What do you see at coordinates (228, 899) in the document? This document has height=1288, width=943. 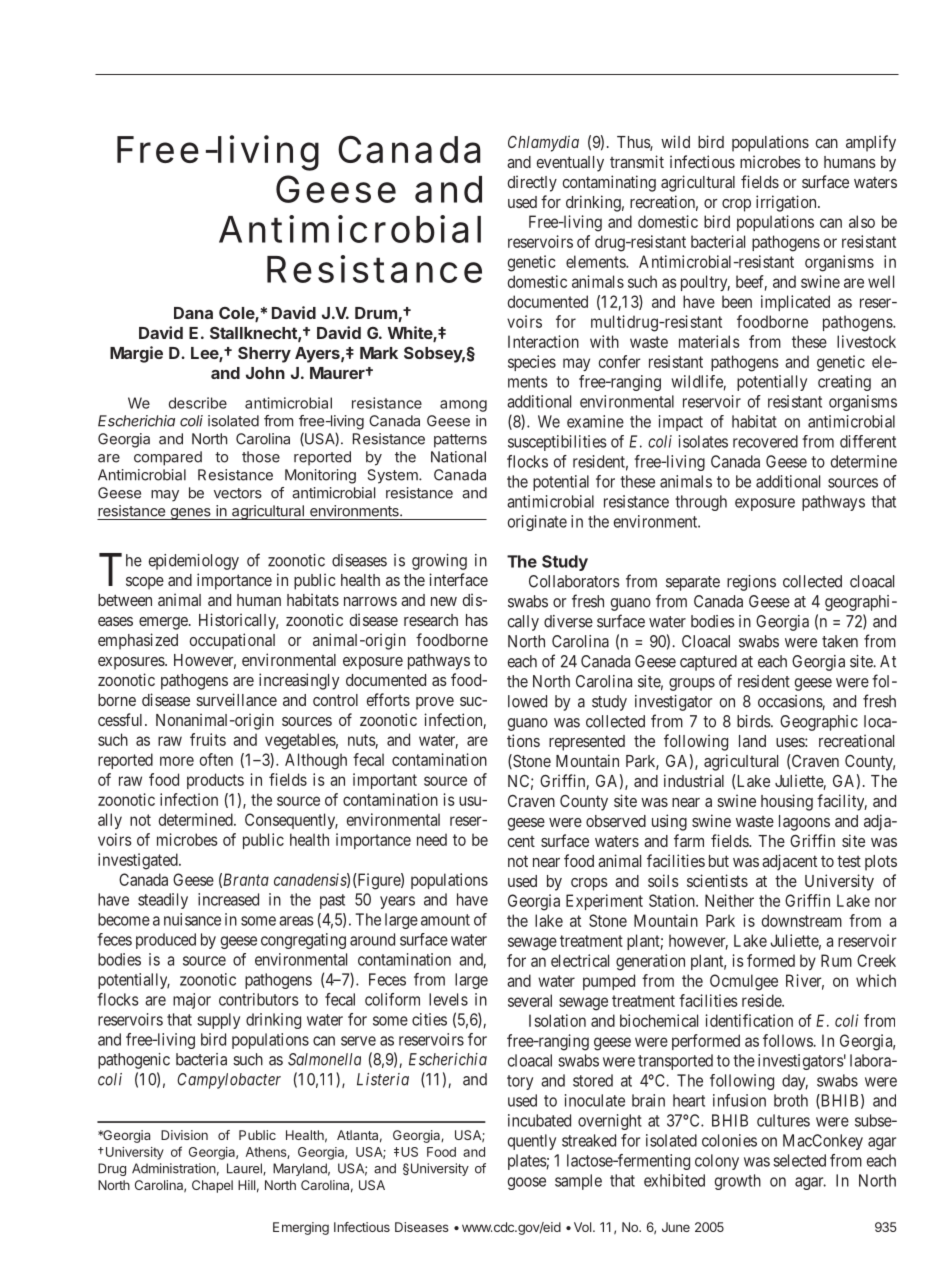 I see `increased` at bounding box center [228, 899].
